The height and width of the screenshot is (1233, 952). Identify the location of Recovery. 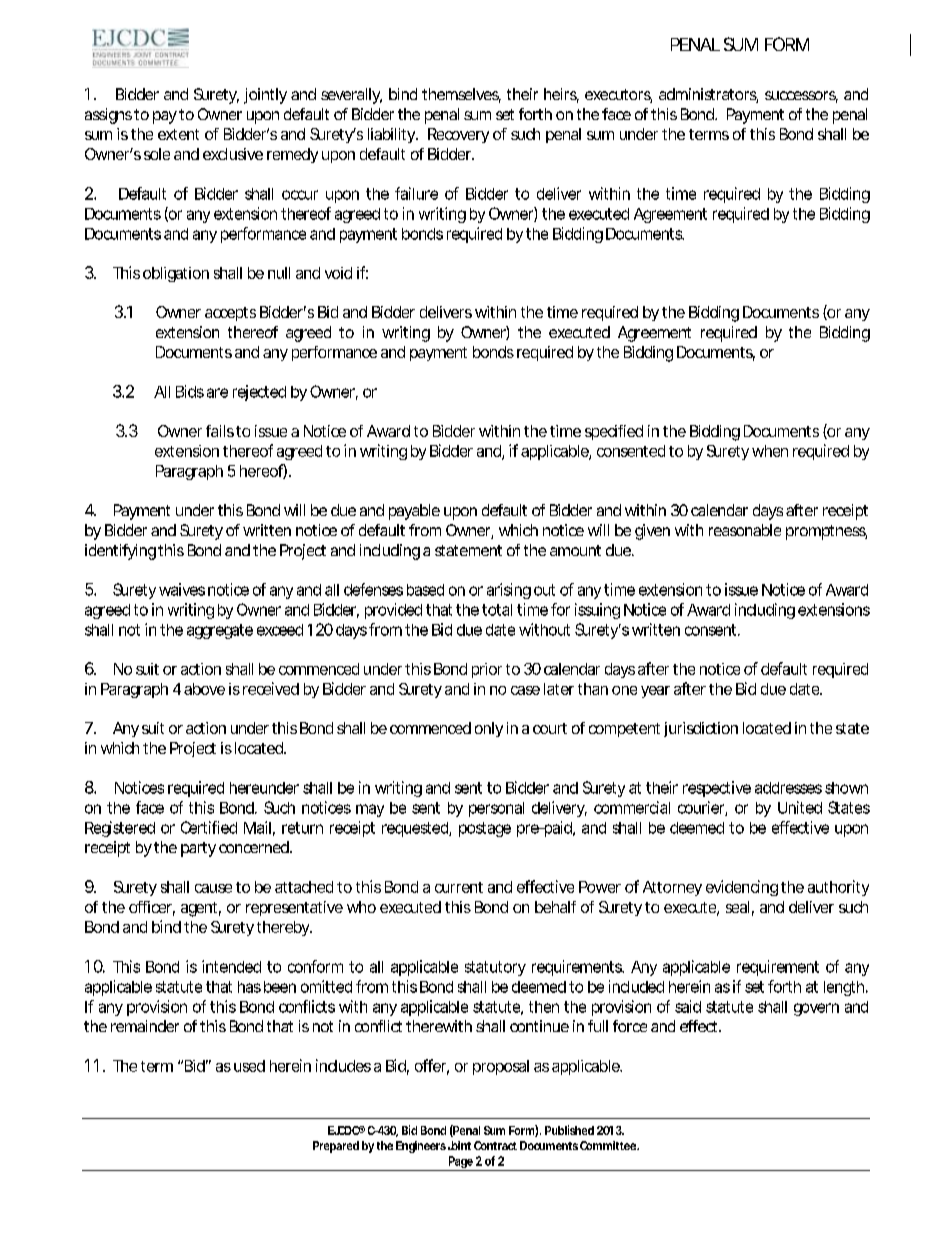
(458, 135).
